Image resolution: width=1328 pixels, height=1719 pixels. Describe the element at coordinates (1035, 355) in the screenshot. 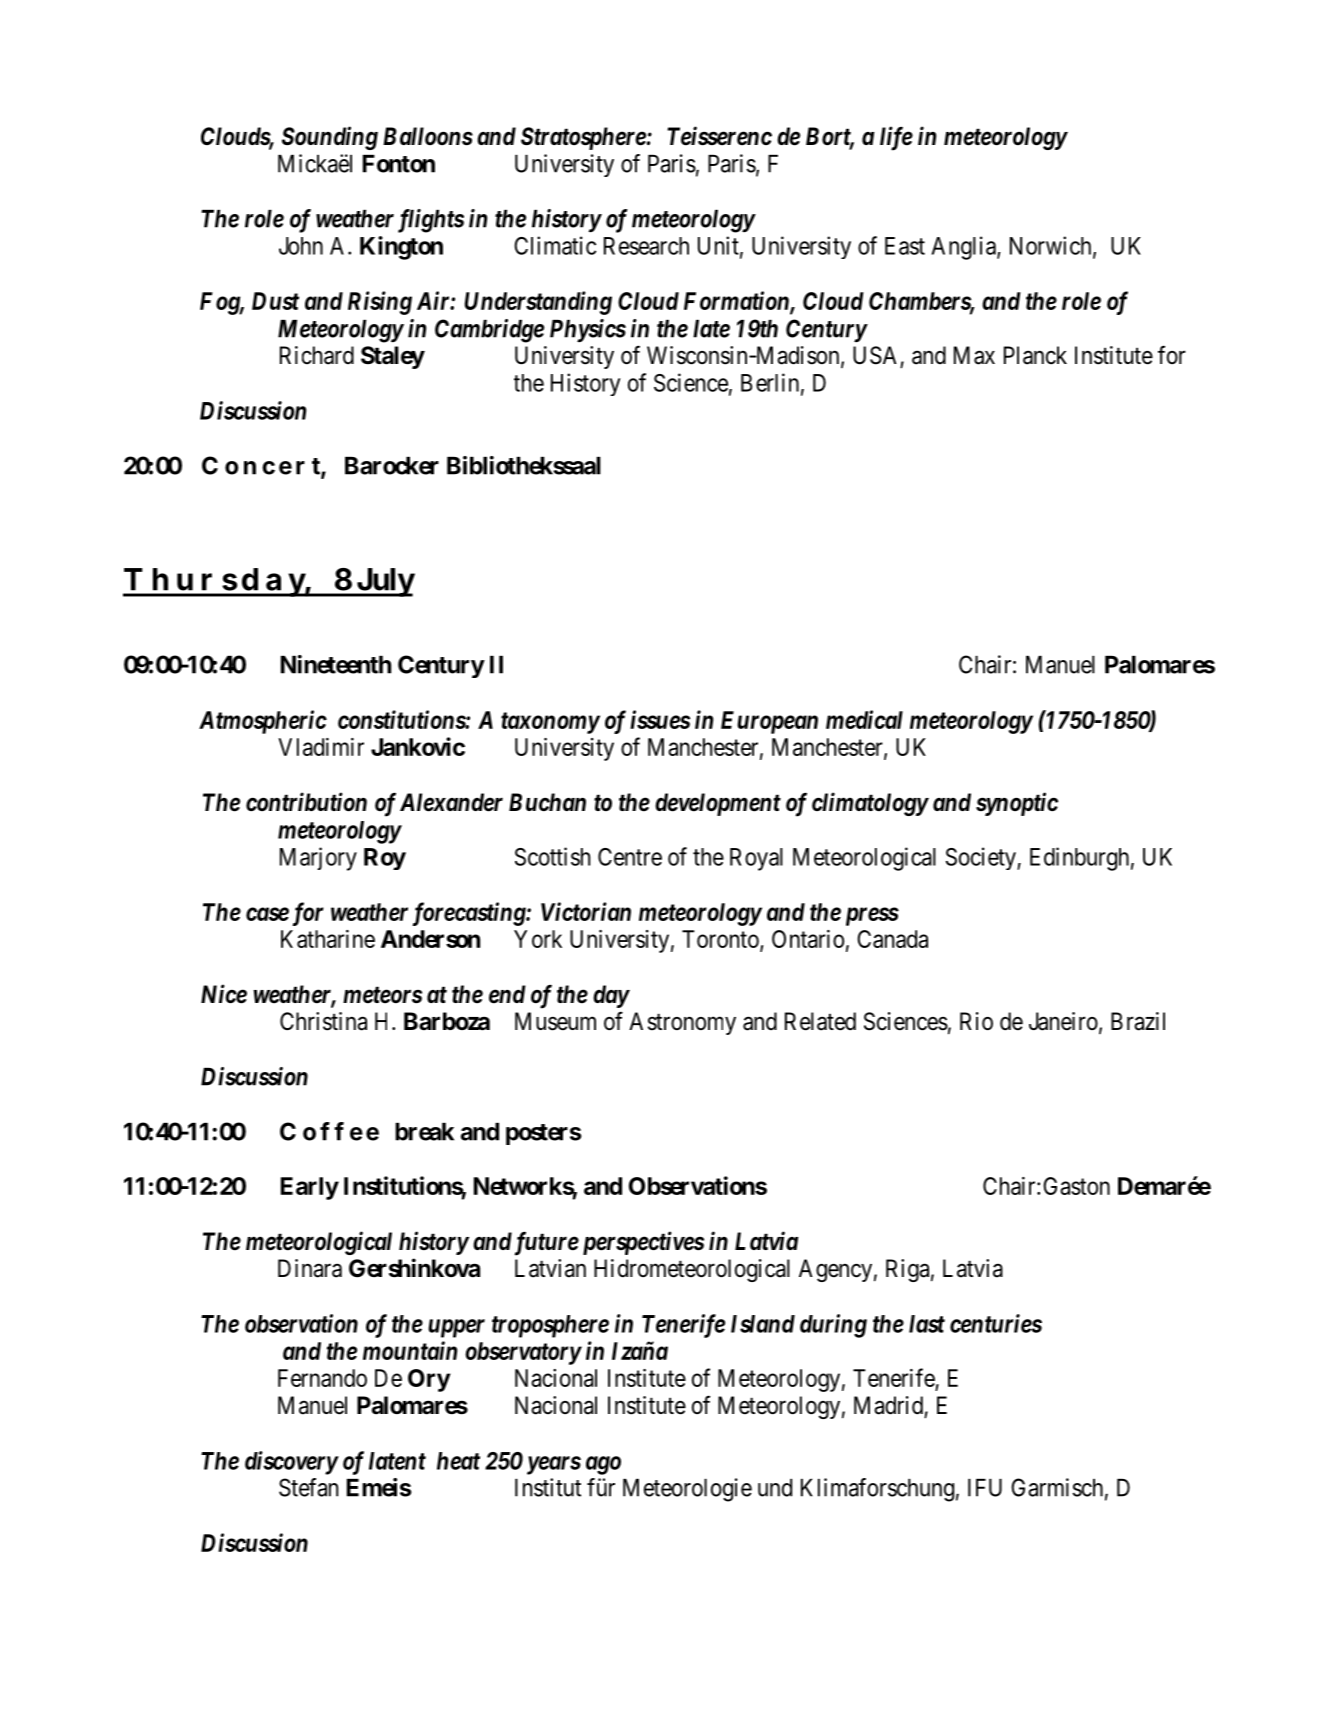

I see `Planck` at that location.
